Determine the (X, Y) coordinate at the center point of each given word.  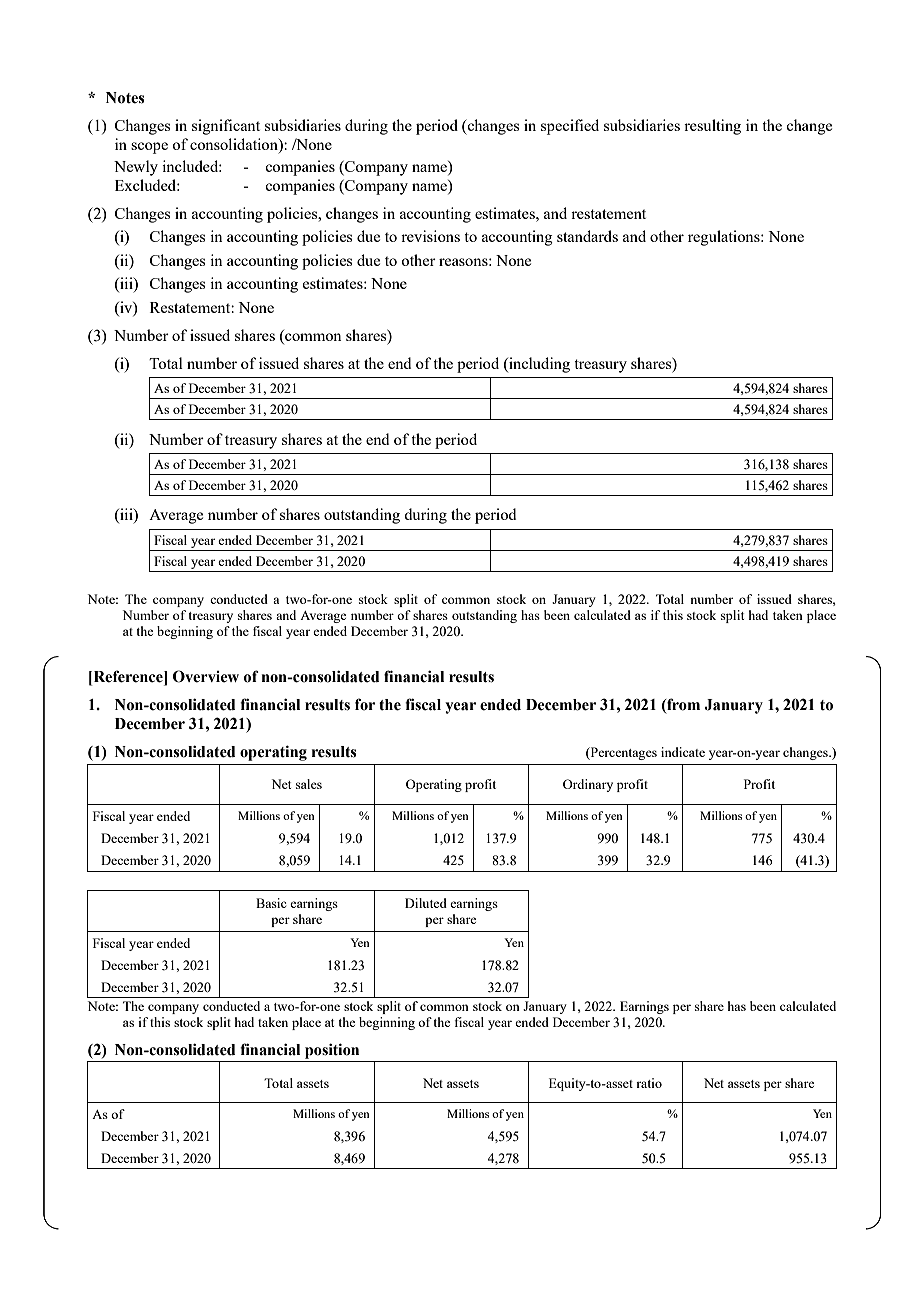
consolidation (235, 145)
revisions (430, 236)
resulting (712, 127)
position (332, 1051)
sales (309, 784)
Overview (206, 676)
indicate (683, 752)
